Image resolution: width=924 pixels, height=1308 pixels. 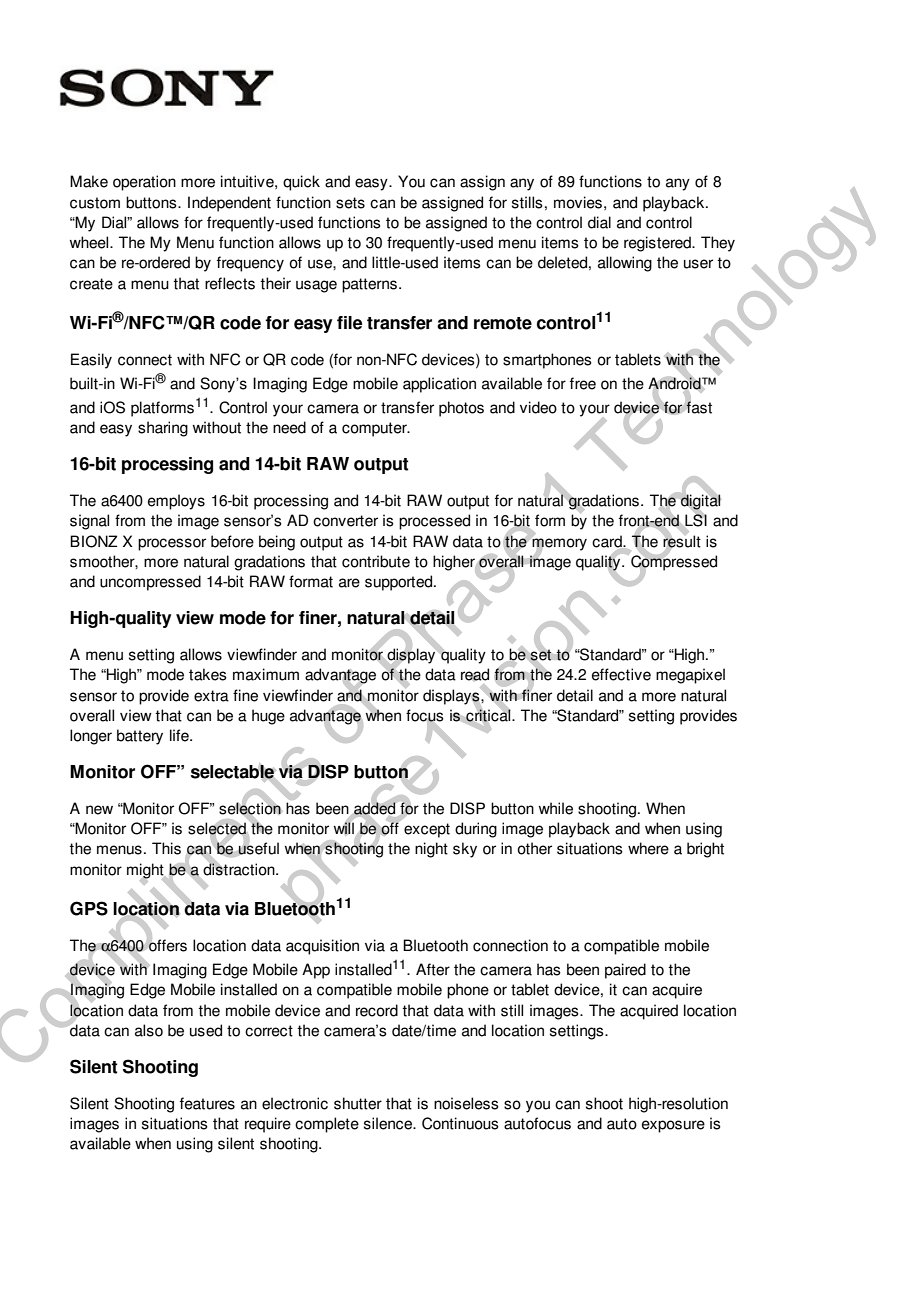 I want to click on free, so click(x=583, y=383).
